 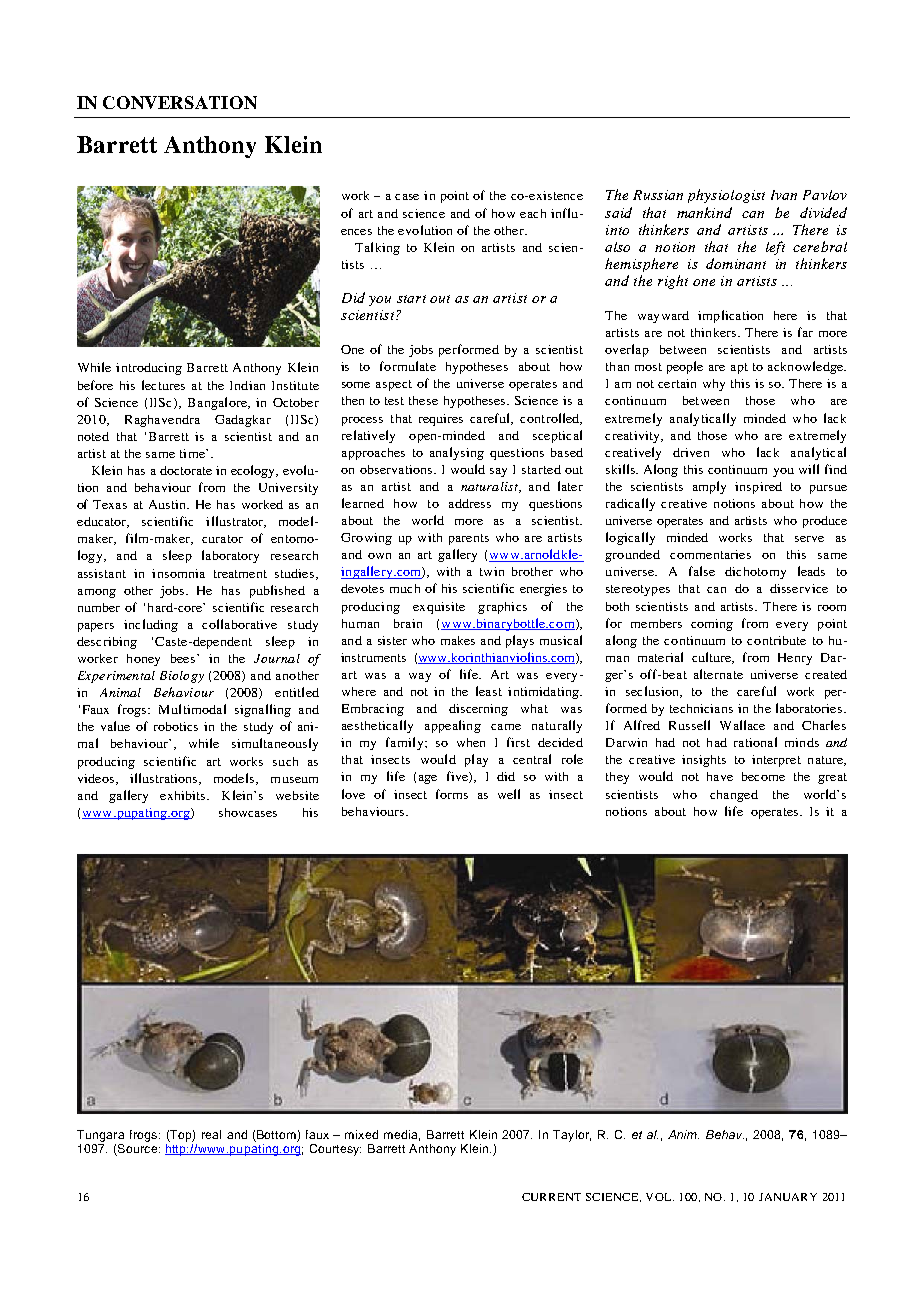 What do you see at coordinates (192, 709) in the image?
I see `Multimodal` at bounding box center [192, 709].
